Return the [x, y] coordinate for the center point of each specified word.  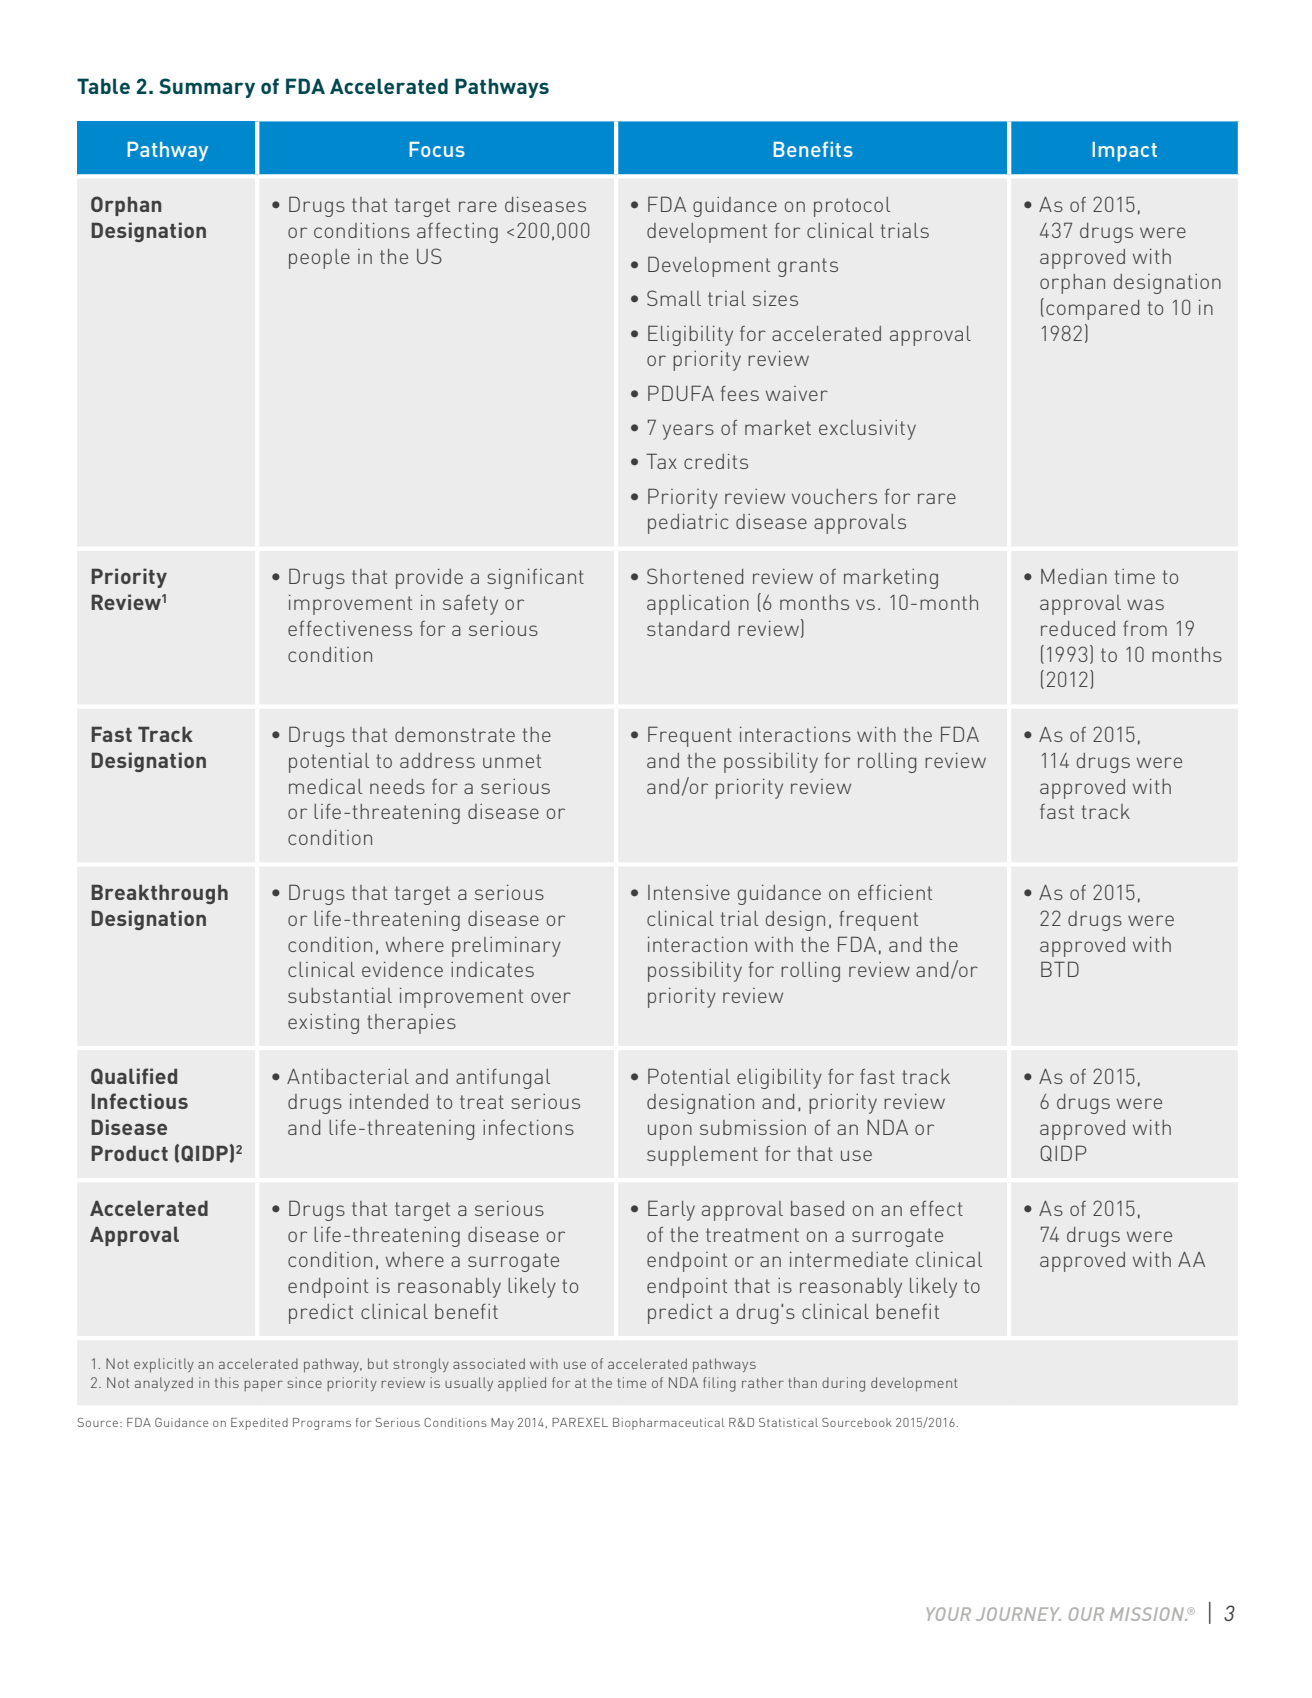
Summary [207, 88]
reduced [1078, 628]
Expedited [259, 1424]
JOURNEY [1018, 1614]
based [817, 1208]
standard [688, 628]
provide [429, 579]
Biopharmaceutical [668, 1424]
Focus [437, 149]
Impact [1124, 152]
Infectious [139, 1101]
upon [670, 1132]
